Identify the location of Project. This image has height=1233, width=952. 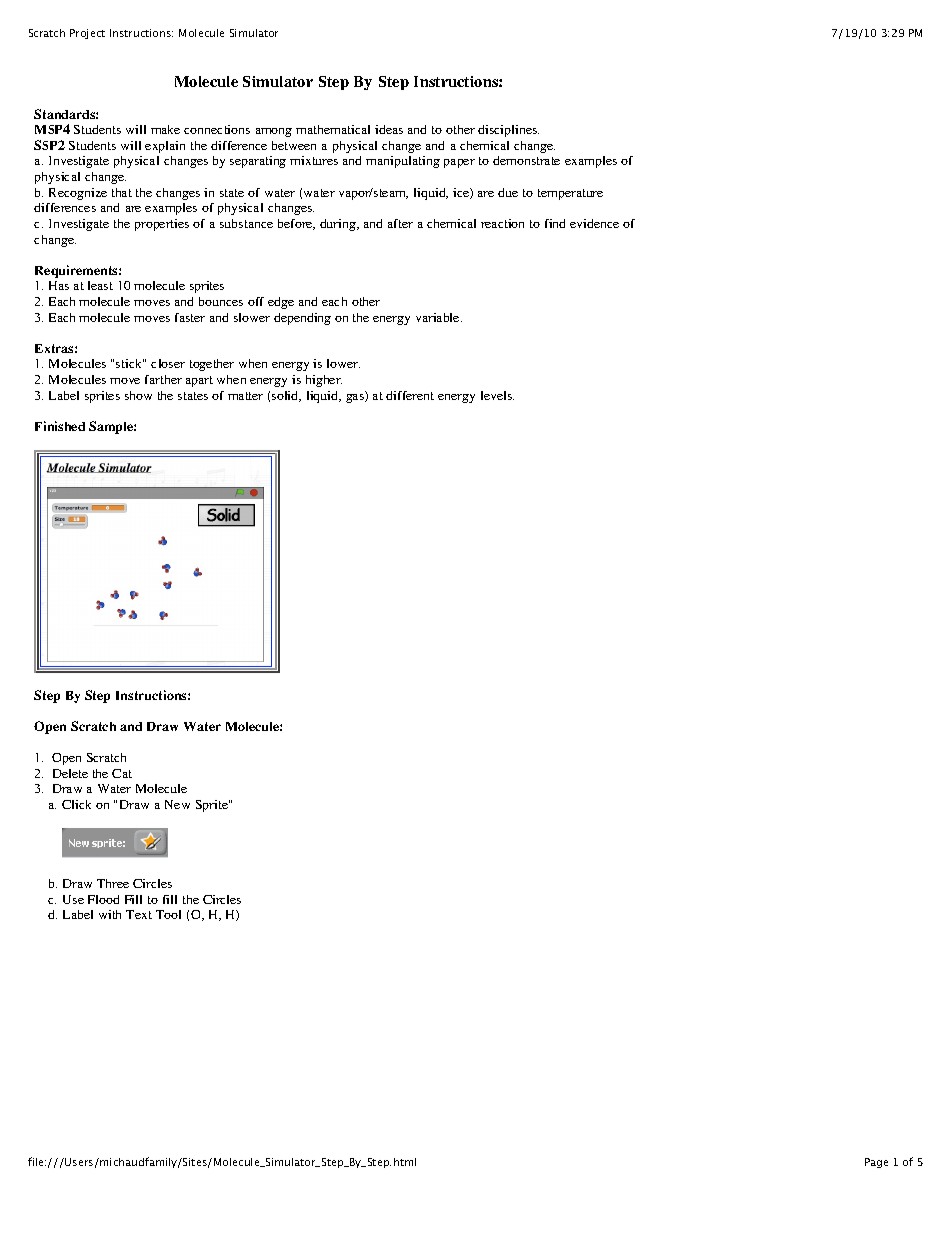
(87, 34).
